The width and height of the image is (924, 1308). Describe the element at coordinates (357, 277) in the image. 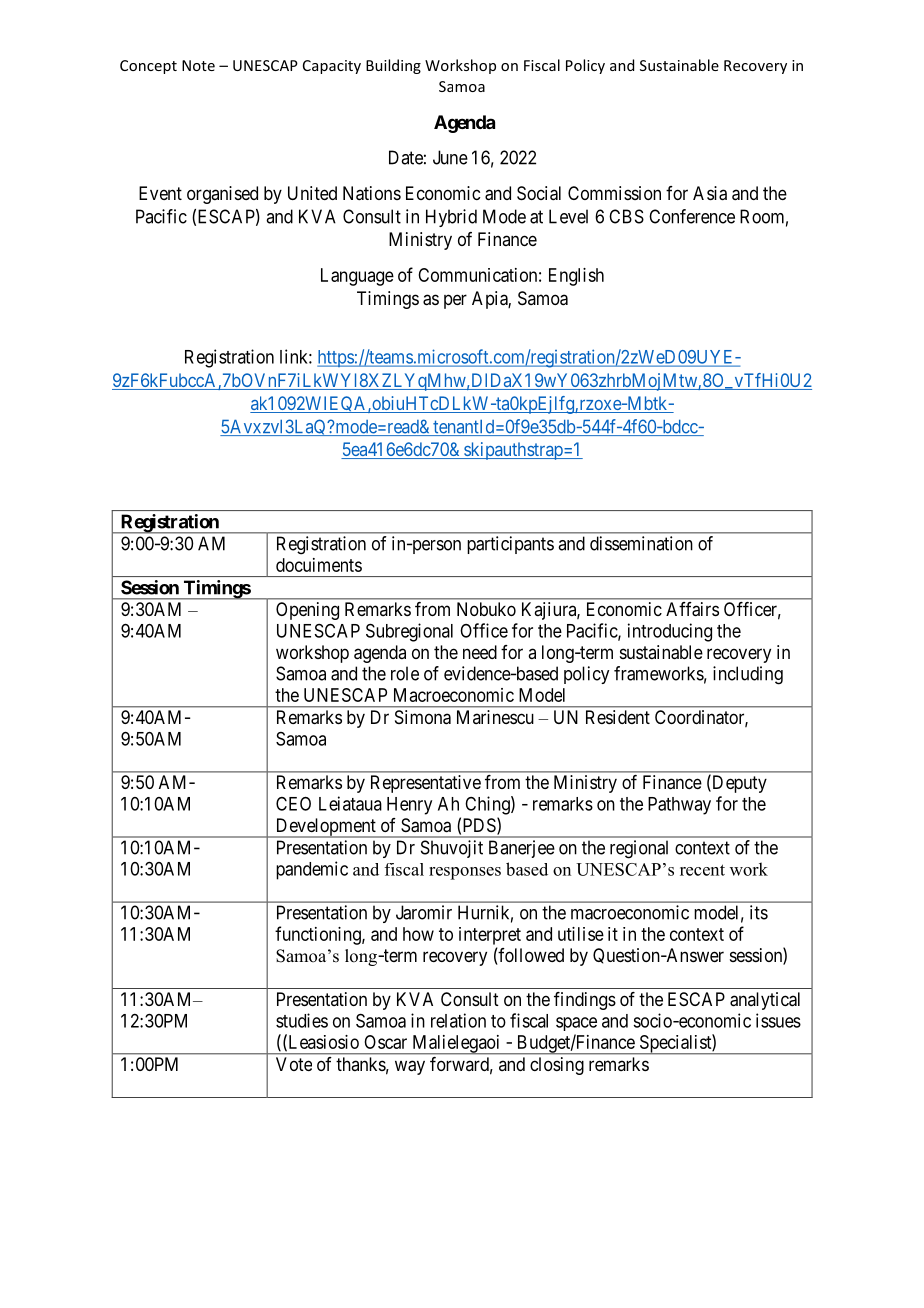

I see `Language` at that location.
